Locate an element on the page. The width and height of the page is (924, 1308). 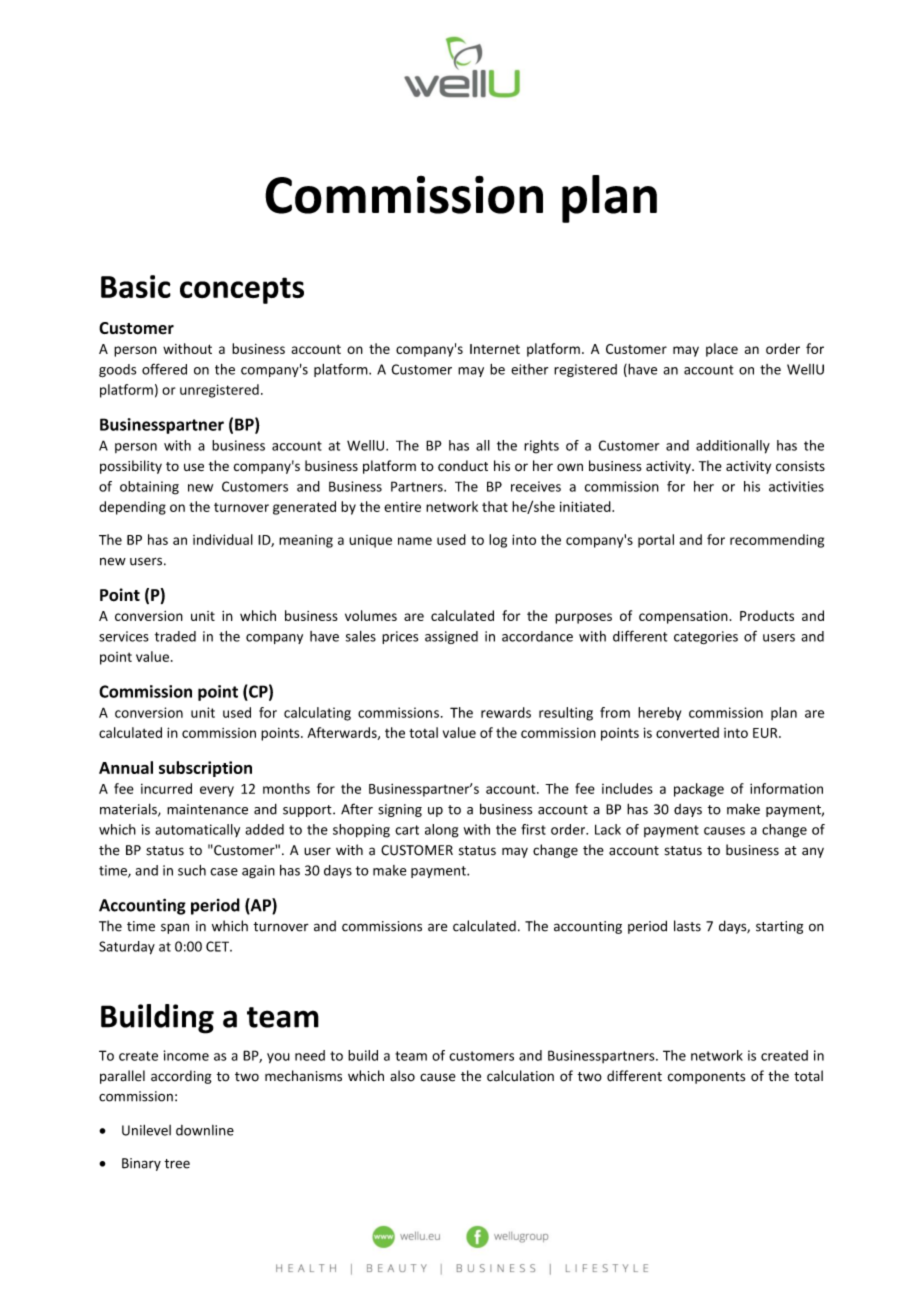
concepts is located at coordinates (242, 290).
